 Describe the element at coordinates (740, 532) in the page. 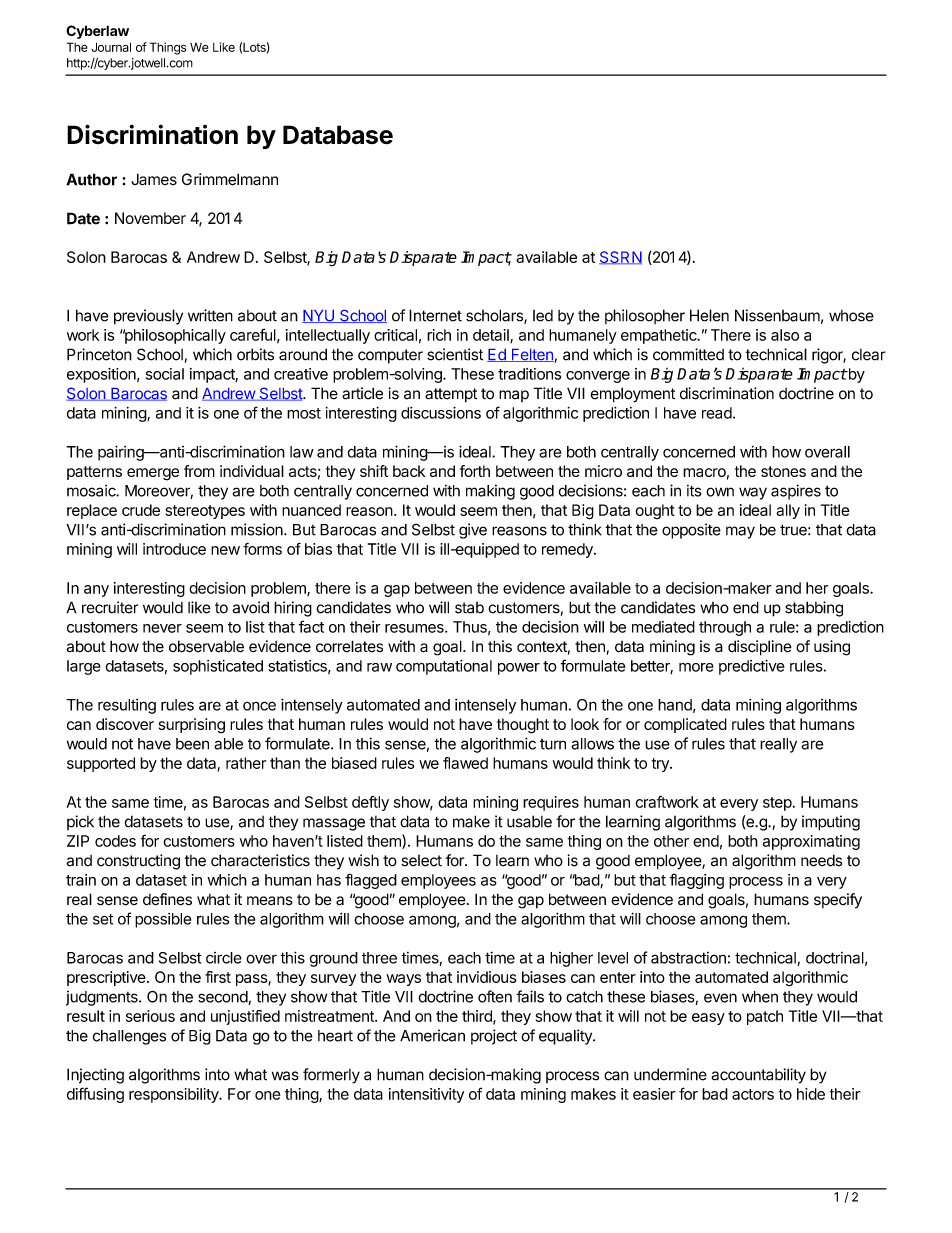

I see `may` at that location.
